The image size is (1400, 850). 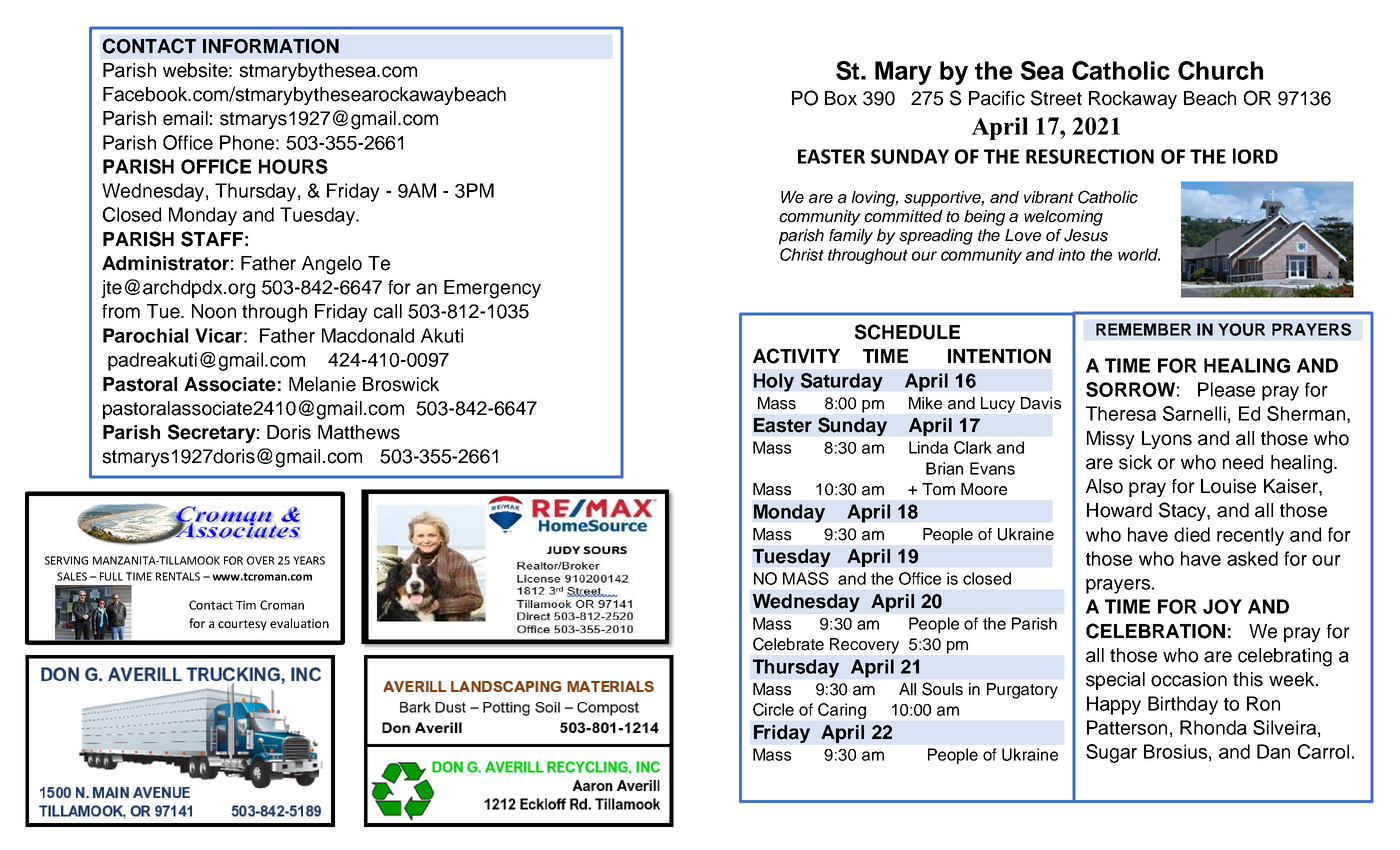 I want to click on Box, so click(x=841, y=98).
